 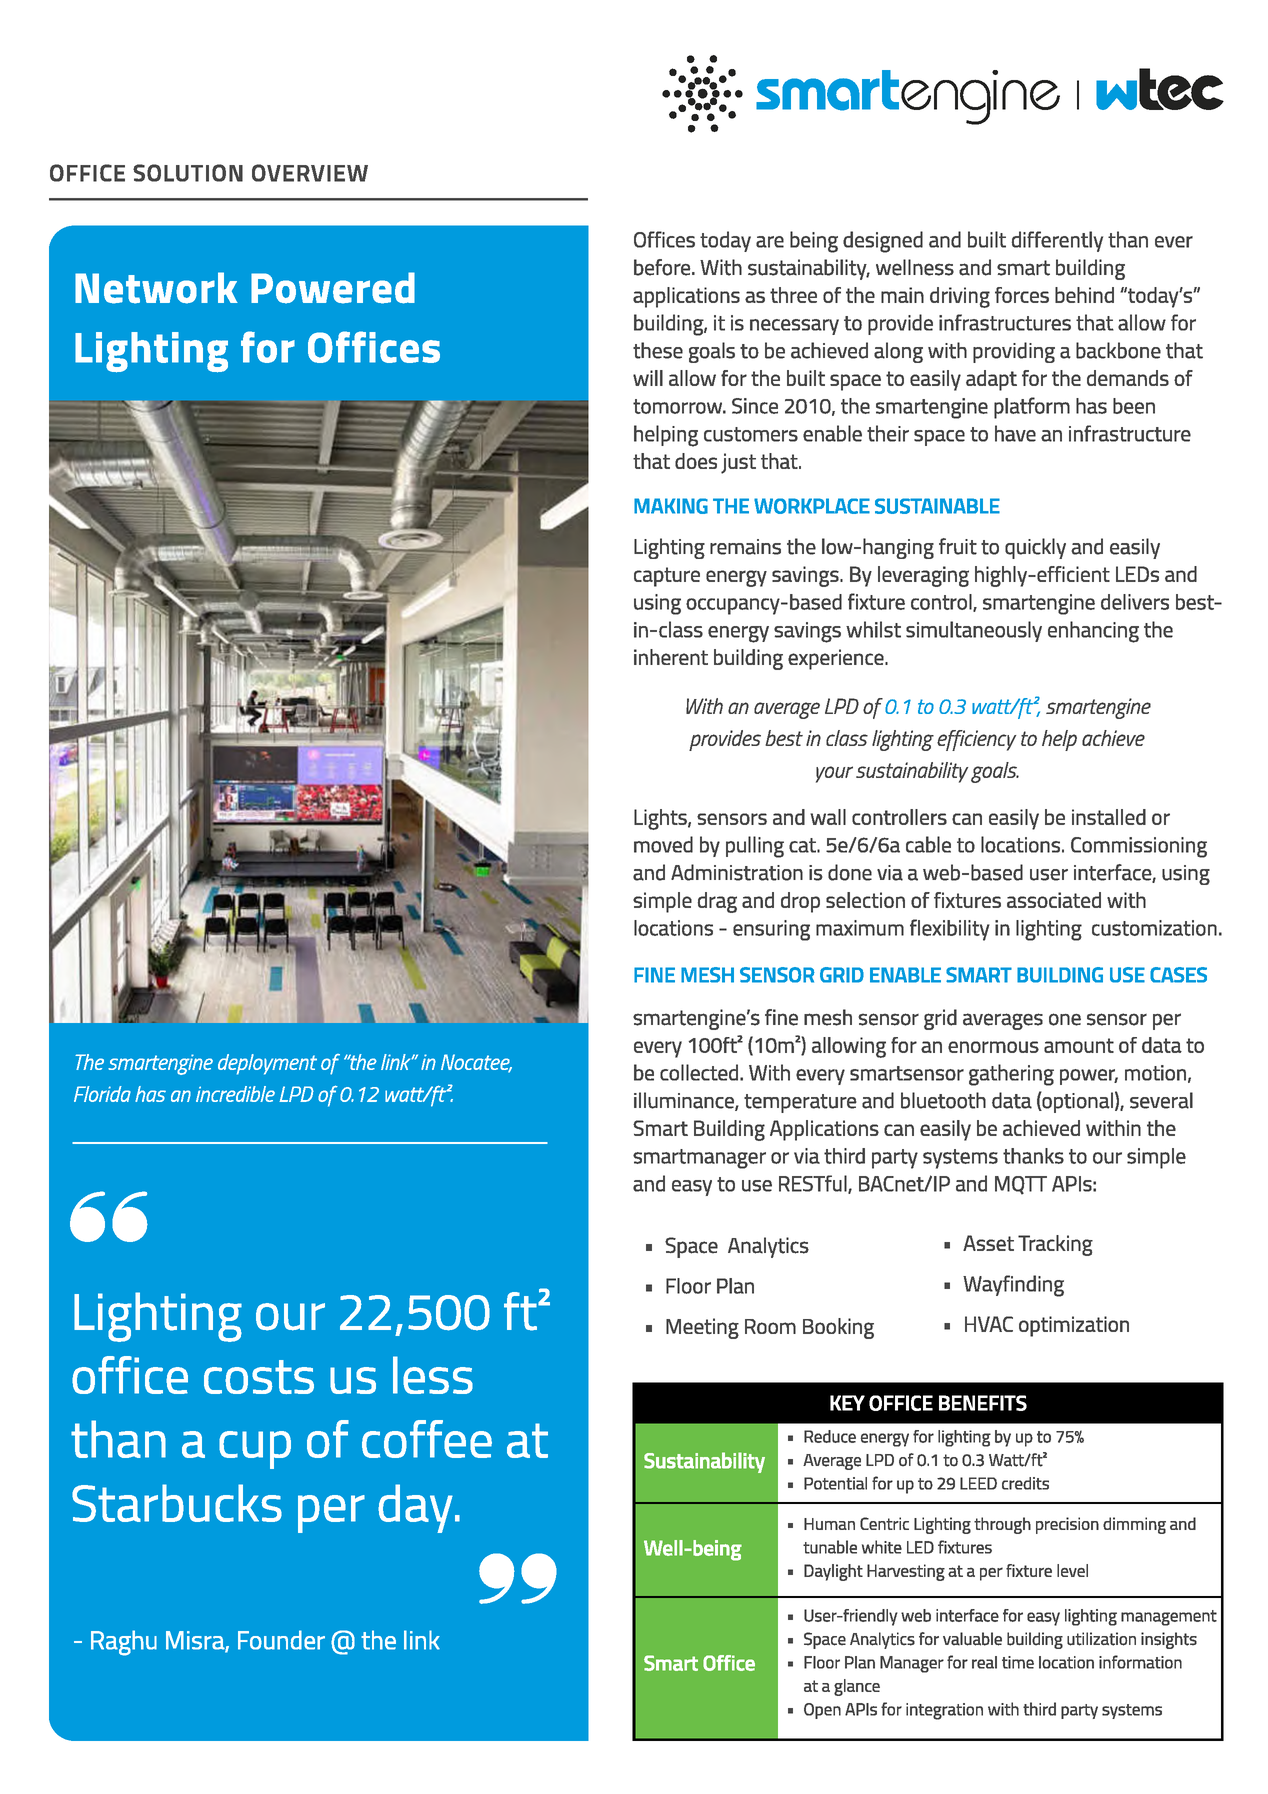 I want to click on before, so click(x=662, y=267).
